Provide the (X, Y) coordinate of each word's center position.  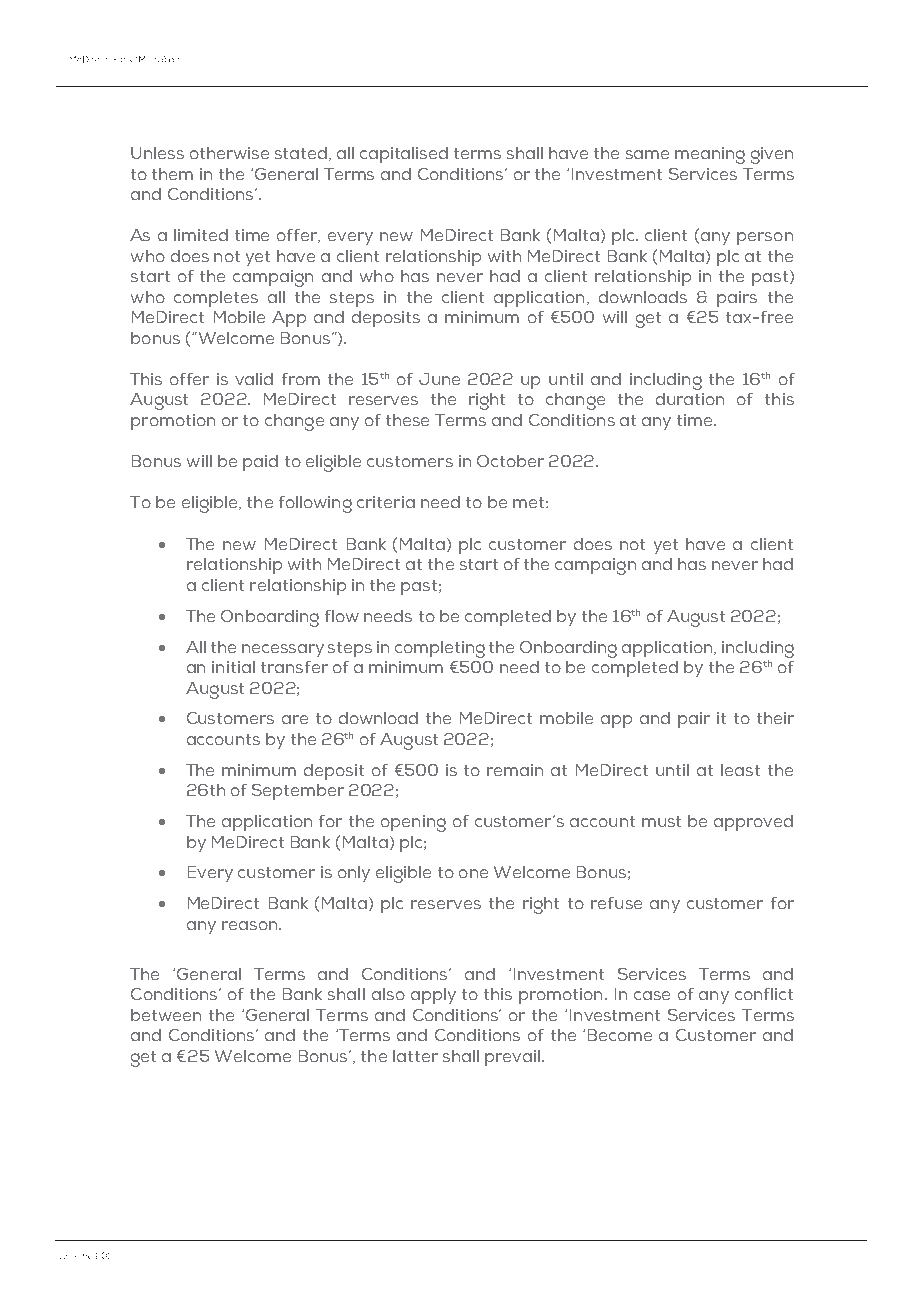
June (439, 379)
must (661, 821)
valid (254, 379)
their (775, 718)
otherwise (229, 153)
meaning (710, 155)
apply (433, 996)
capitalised (404, 155)
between (166, 1015)
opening (413, 823)
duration (690, 399)
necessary (283, 650)
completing (440, 649)
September (298, 792)
